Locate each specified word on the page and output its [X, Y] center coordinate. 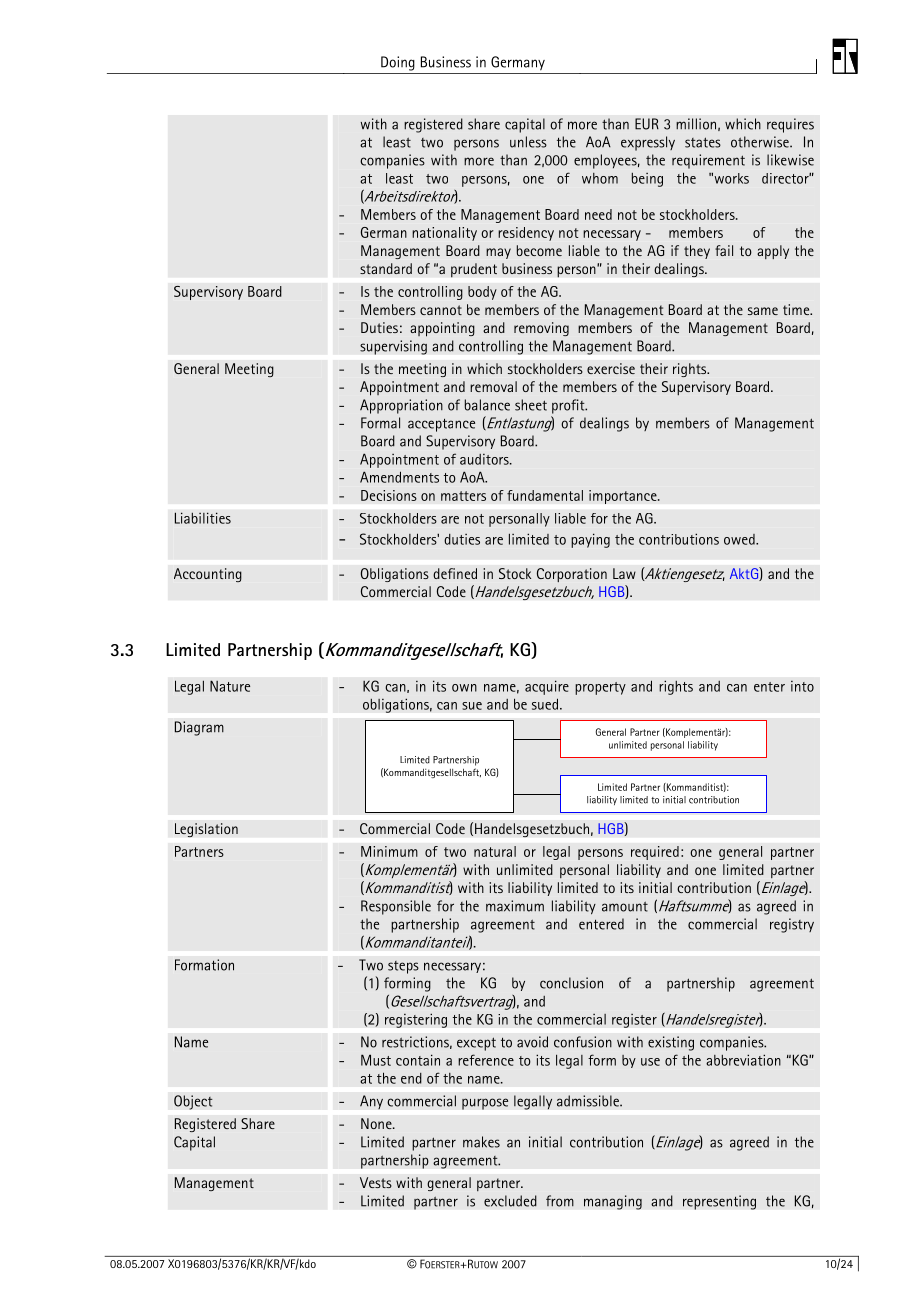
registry [792, 925]
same [763, 311]
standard [386, 268]
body [482, 293]
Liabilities [203, 518]
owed [740, 539]
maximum [515, 906]
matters [463, 496]
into [802, 686]
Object [193, 1102]
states [703, 142]
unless [528, 142]
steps [403, 967]
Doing [398, 63]
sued [545, 704]
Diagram [199, 728]
